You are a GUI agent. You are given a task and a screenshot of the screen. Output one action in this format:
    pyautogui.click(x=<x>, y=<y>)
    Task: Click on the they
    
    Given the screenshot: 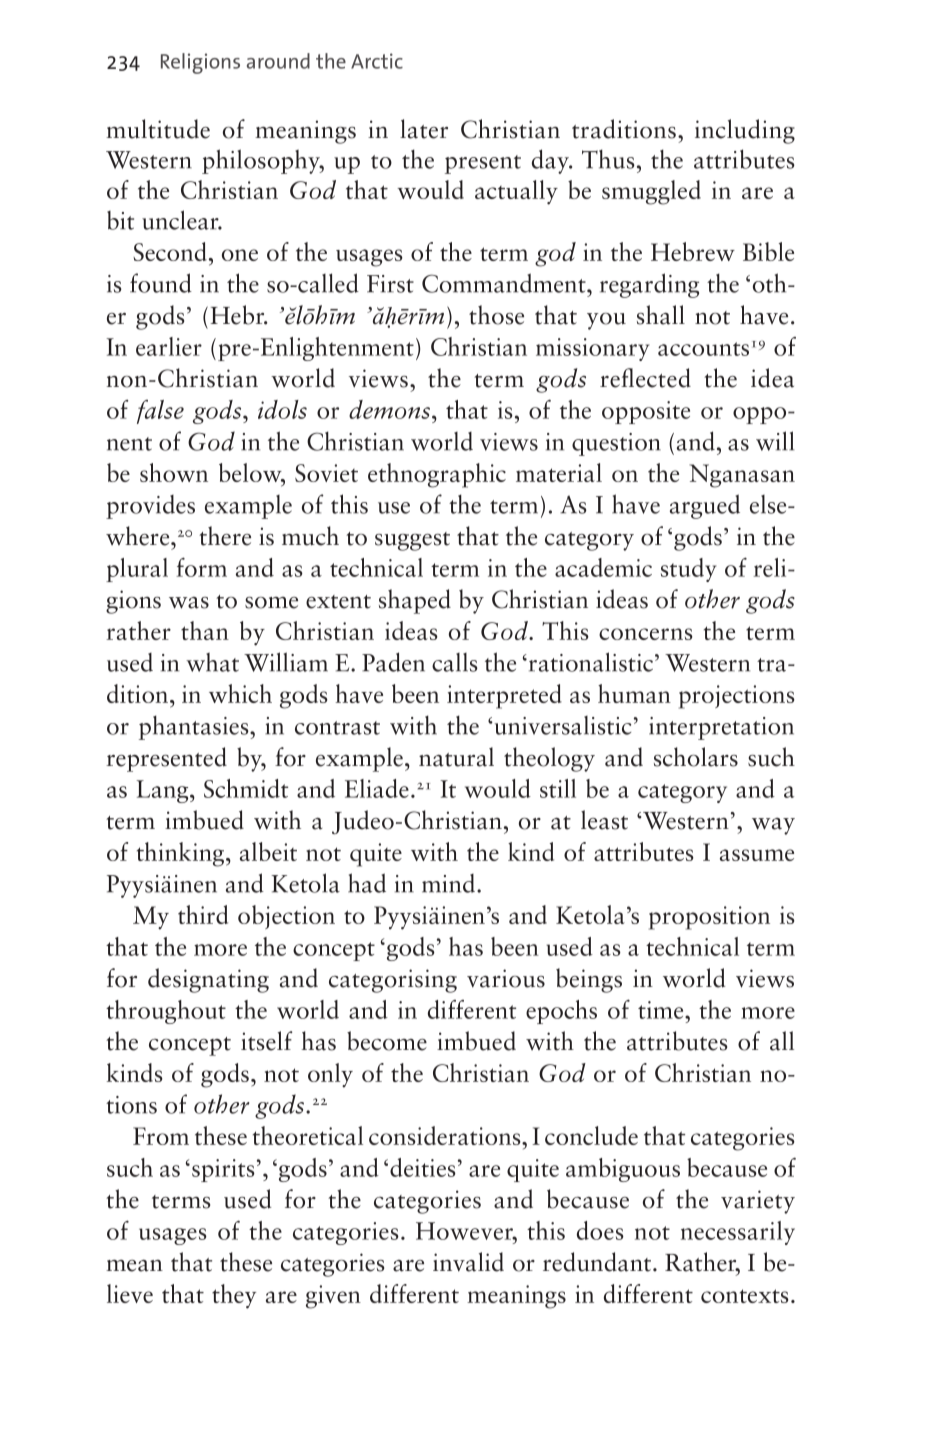 What is the action you would take?
    pyautogui.click(x=234, y=1296)
